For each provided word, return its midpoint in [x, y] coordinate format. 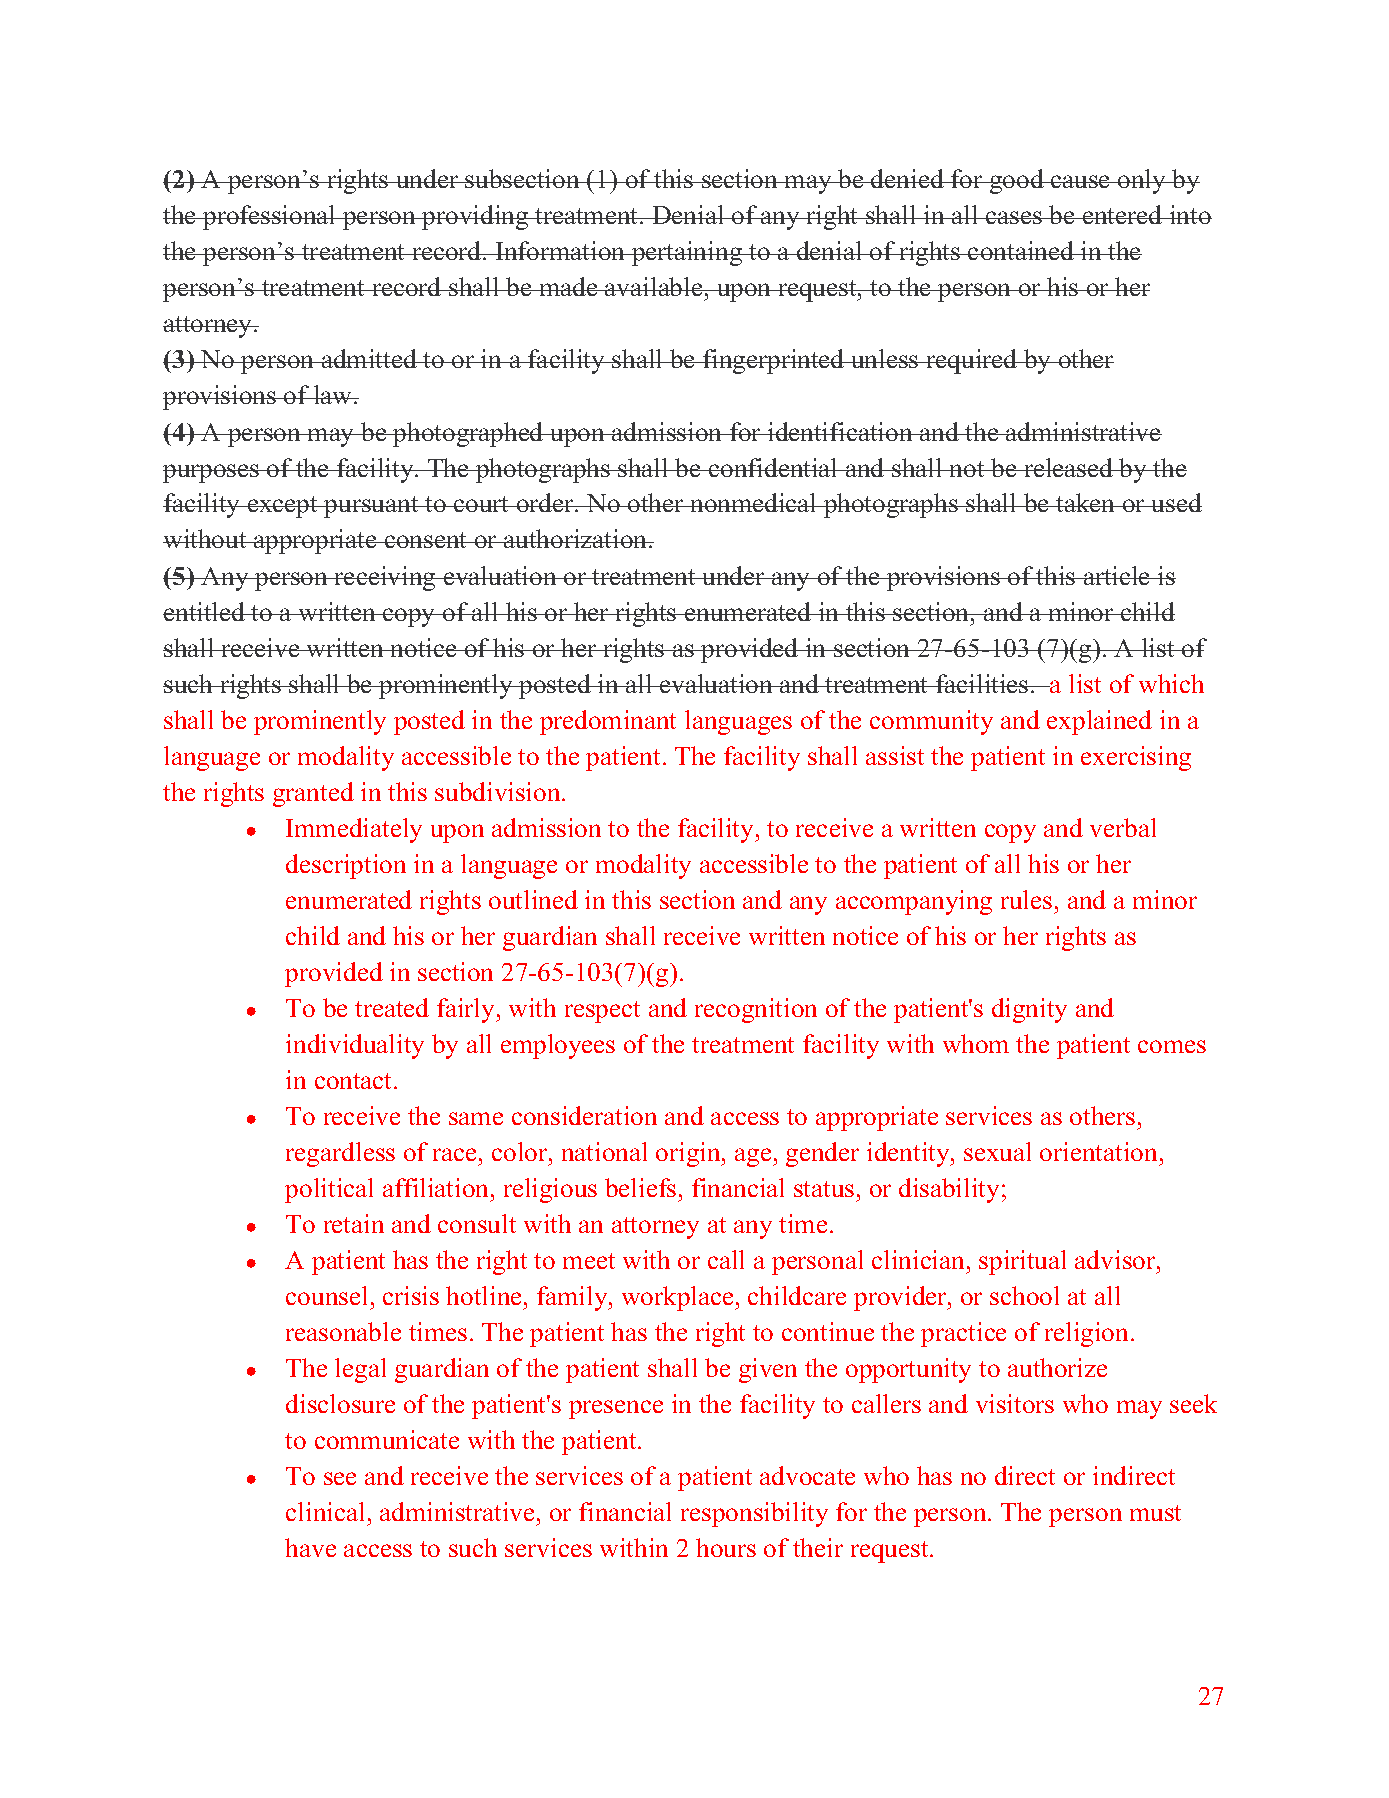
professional [269, 217]
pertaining [687, 253]
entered [1123, 214]
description [346, 866]
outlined [533, 899]
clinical [325, 1511]
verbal [1123, 827]
